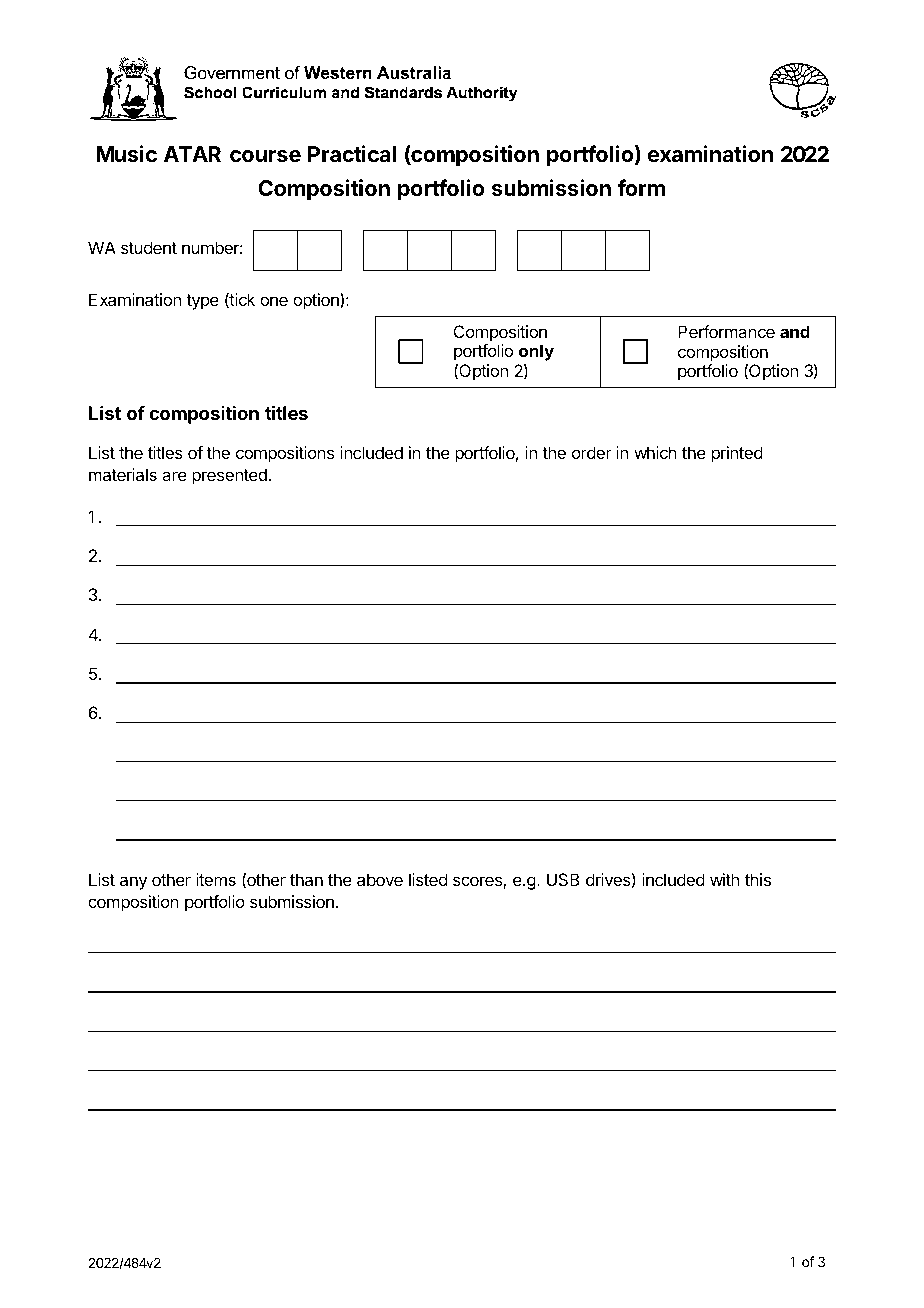 The image size is (924, 1308). I want to click on above, so click(380, 879).
